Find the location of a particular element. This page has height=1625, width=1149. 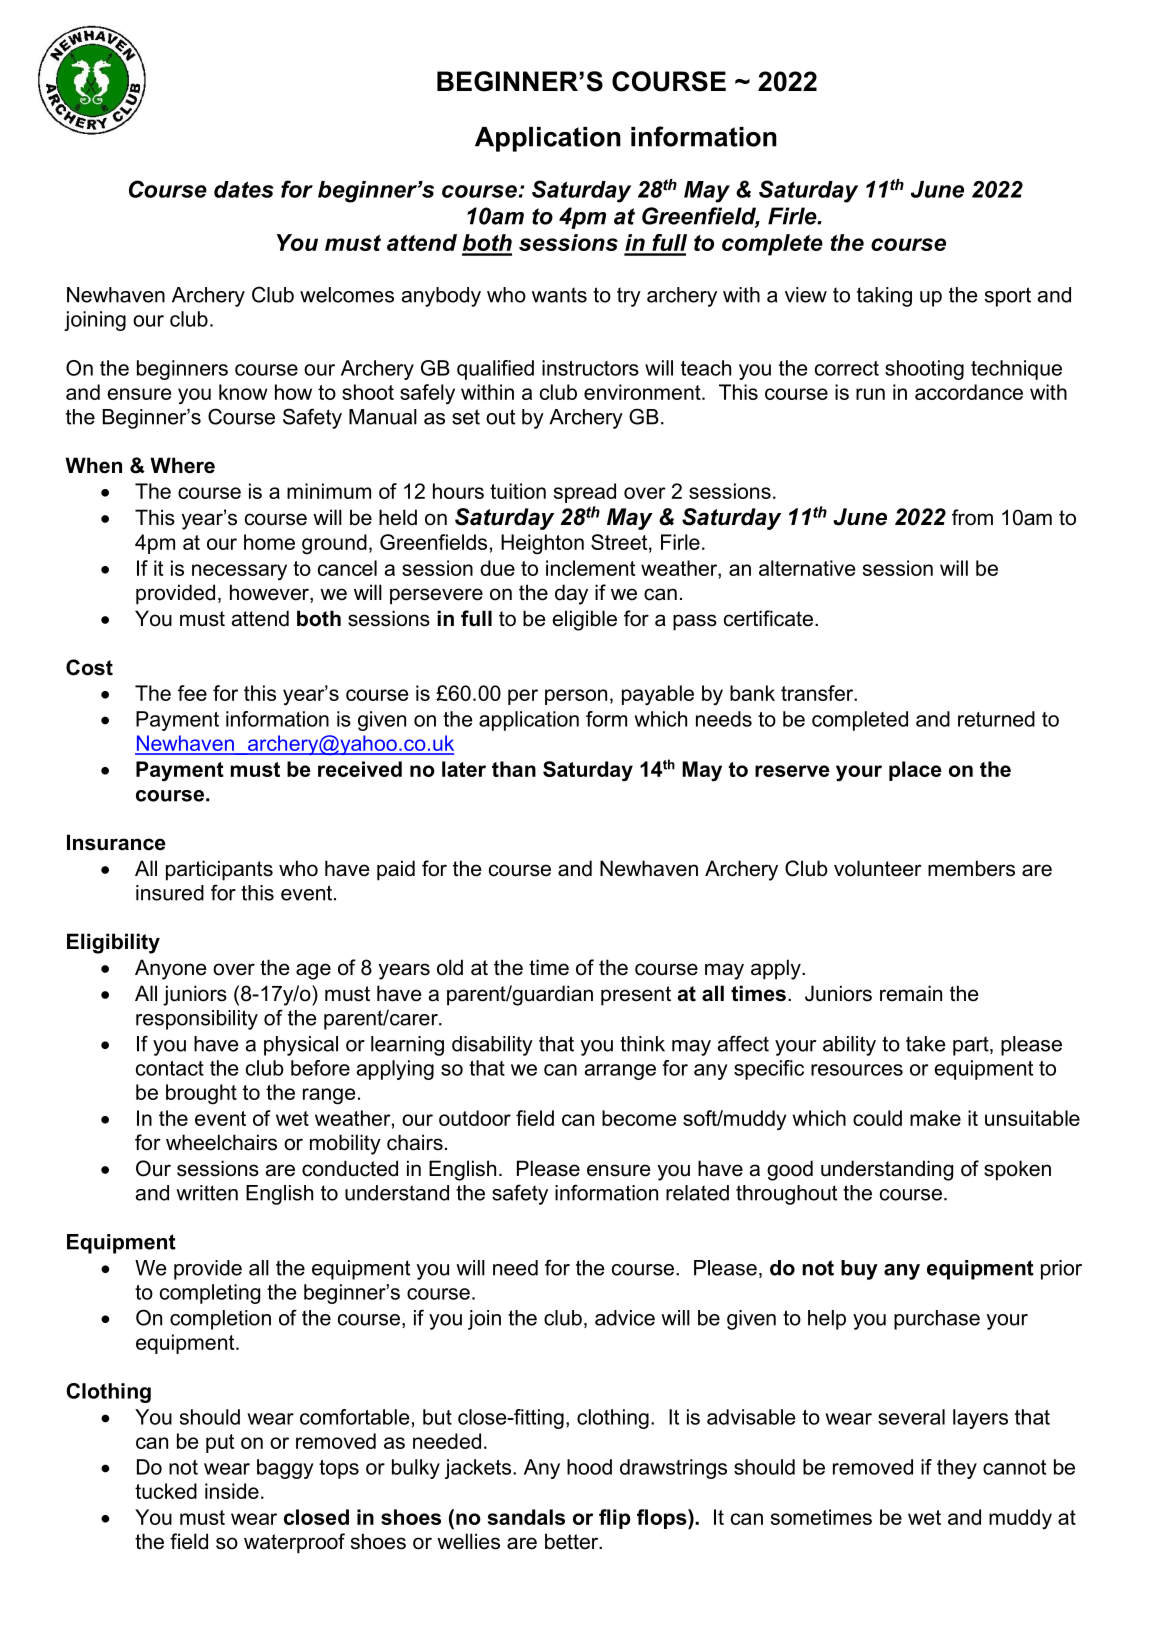

taking is located at coordinates (884, 297).
